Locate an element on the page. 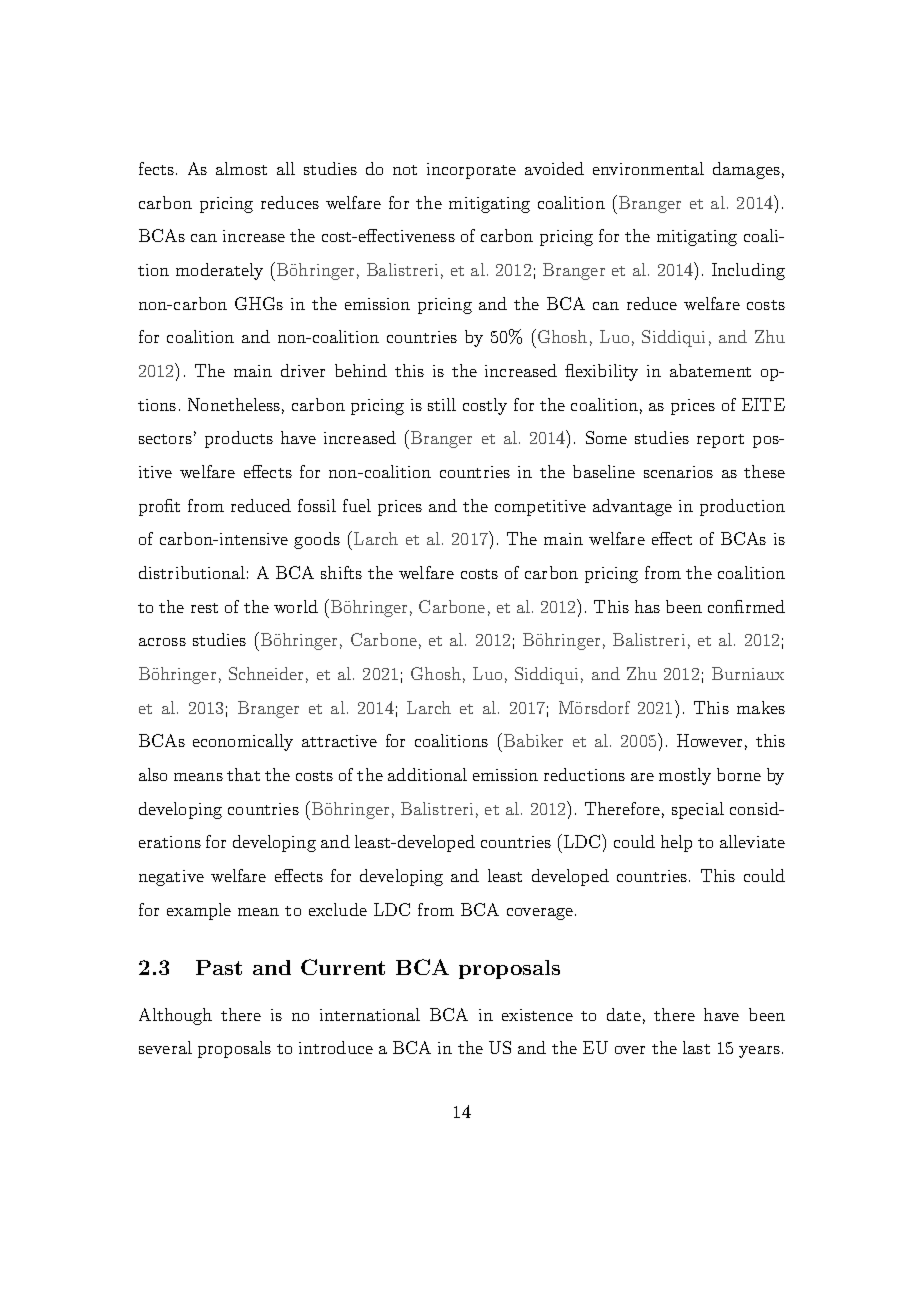 The image size is (924, 1308). almost is located at coordinates (241, 168).
